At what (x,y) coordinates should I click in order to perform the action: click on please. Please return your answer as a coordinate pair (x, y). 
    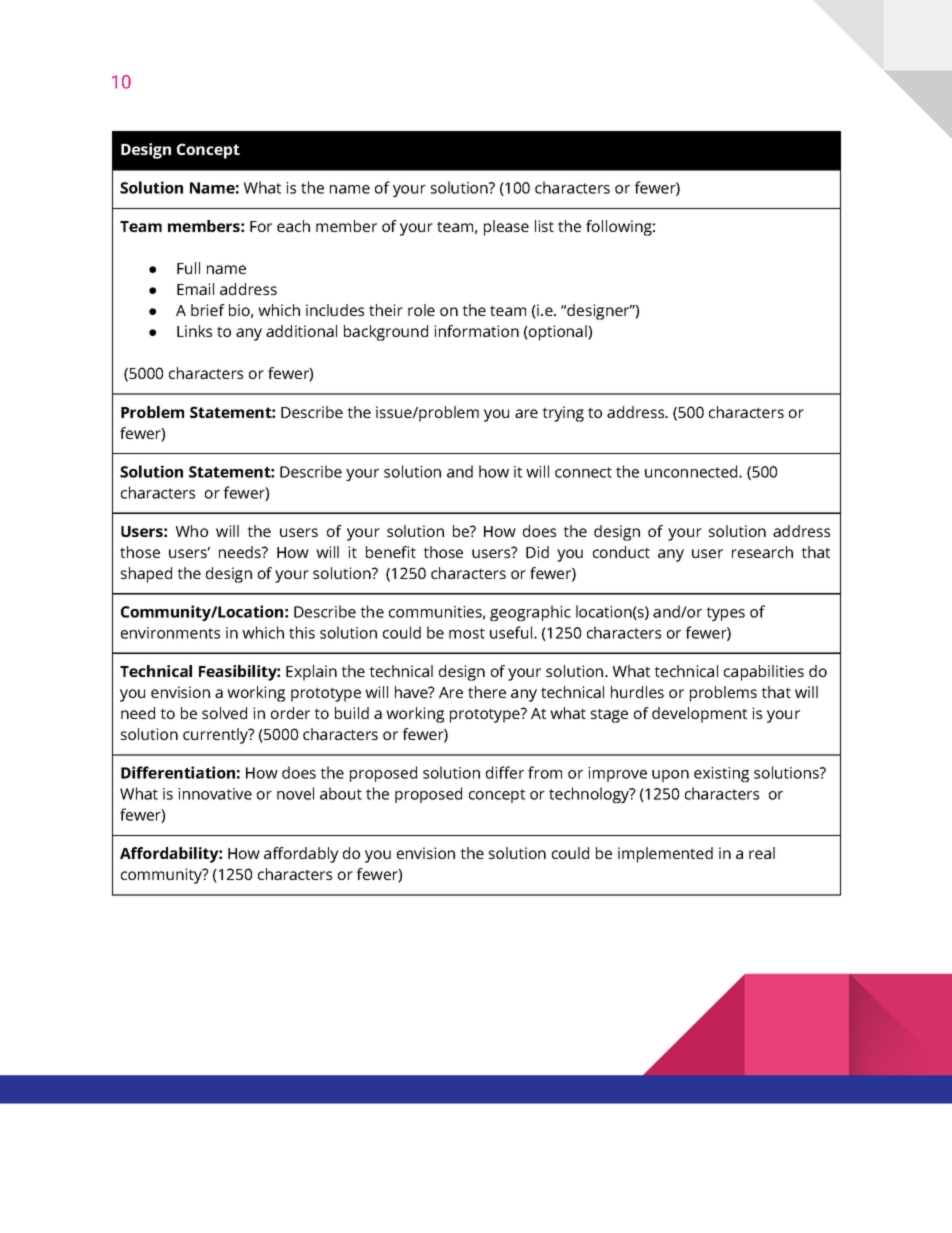
    Looking at the image, I should click on (506, 228).
